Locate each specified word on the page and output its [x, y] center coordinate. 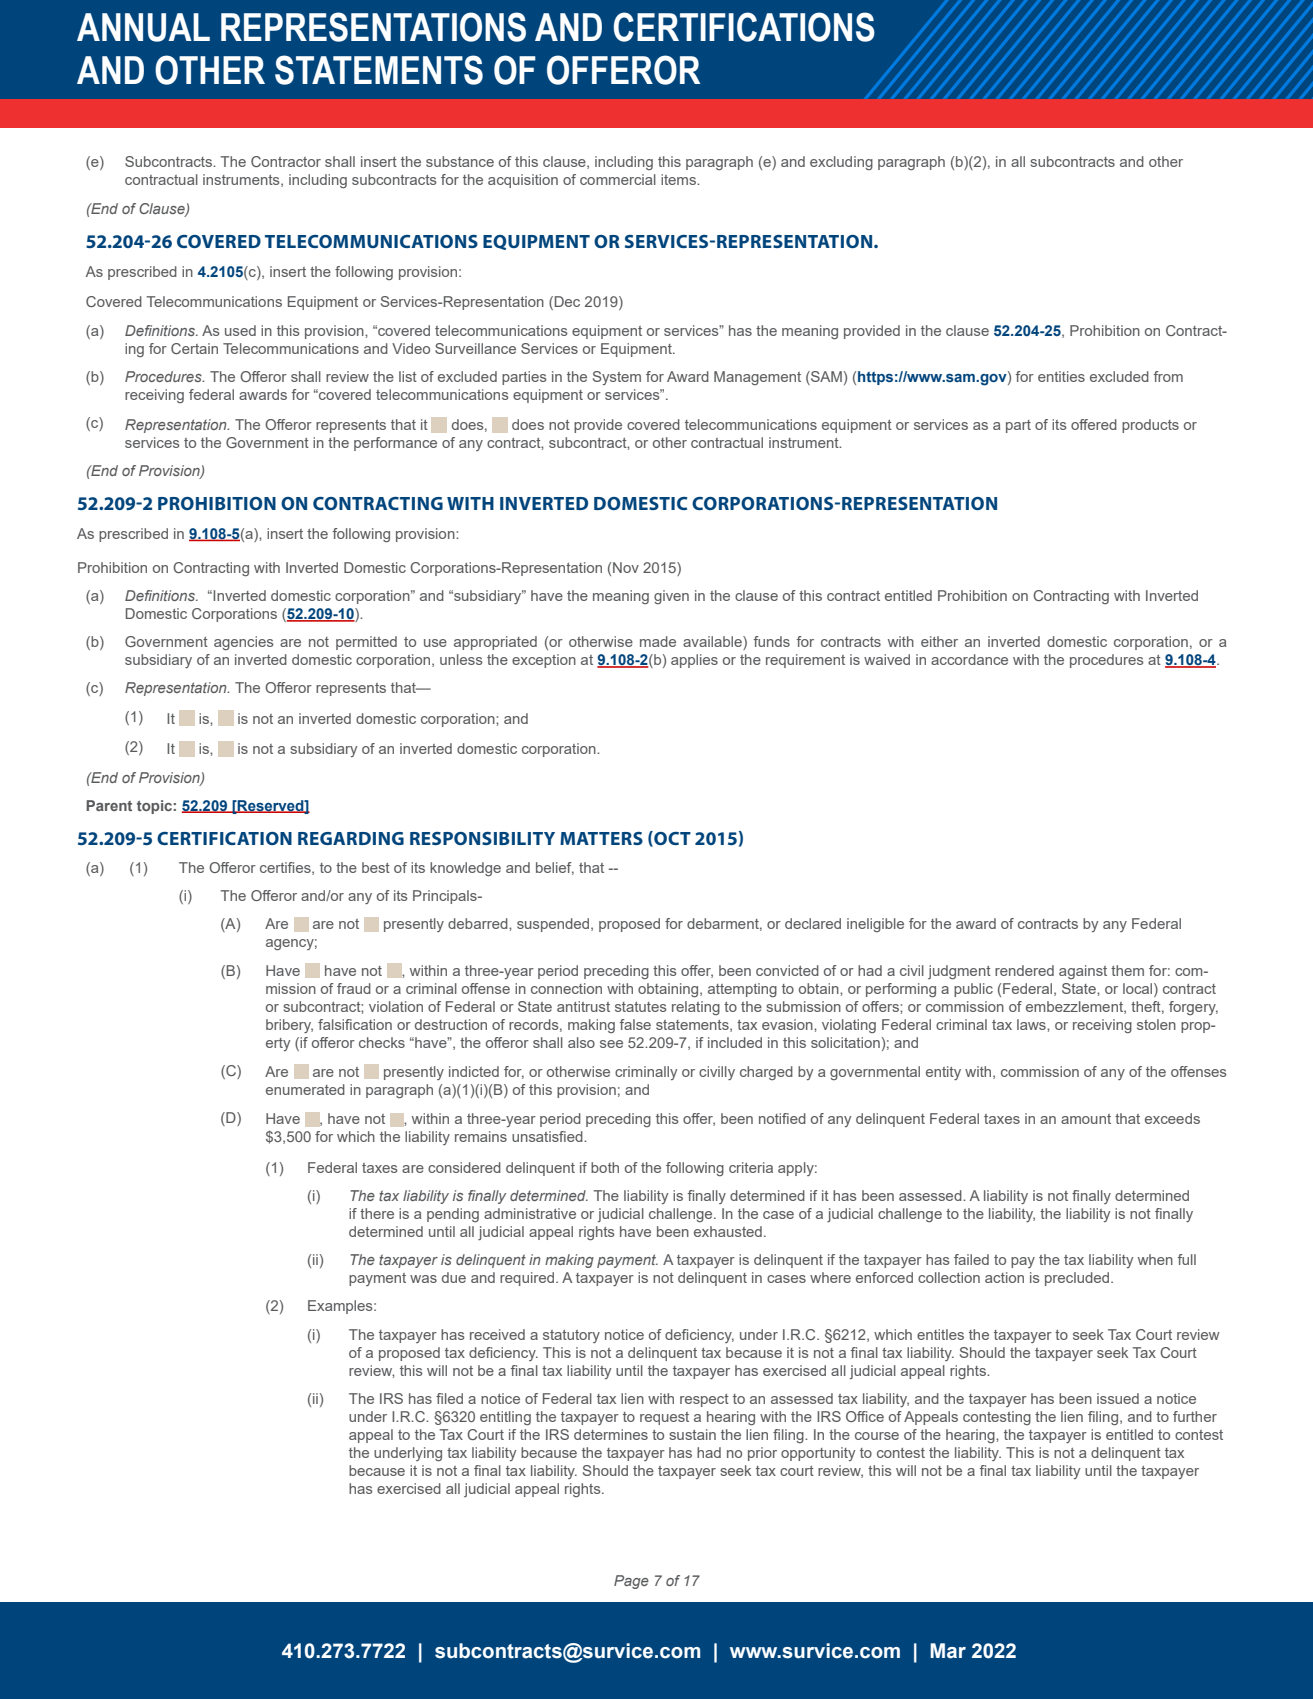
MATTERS [601, 838]
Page [631, 1582]
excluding [841, 163]
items [680, 179]
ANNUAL [143, 27]
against [1083, 972]
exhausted [728, 1231]
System [617, 378]
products [1150, 426]
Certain [194, 348]
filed [449, 1398]
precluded [1078, 1279]
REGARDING [351, 838]
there [377, 1213]
